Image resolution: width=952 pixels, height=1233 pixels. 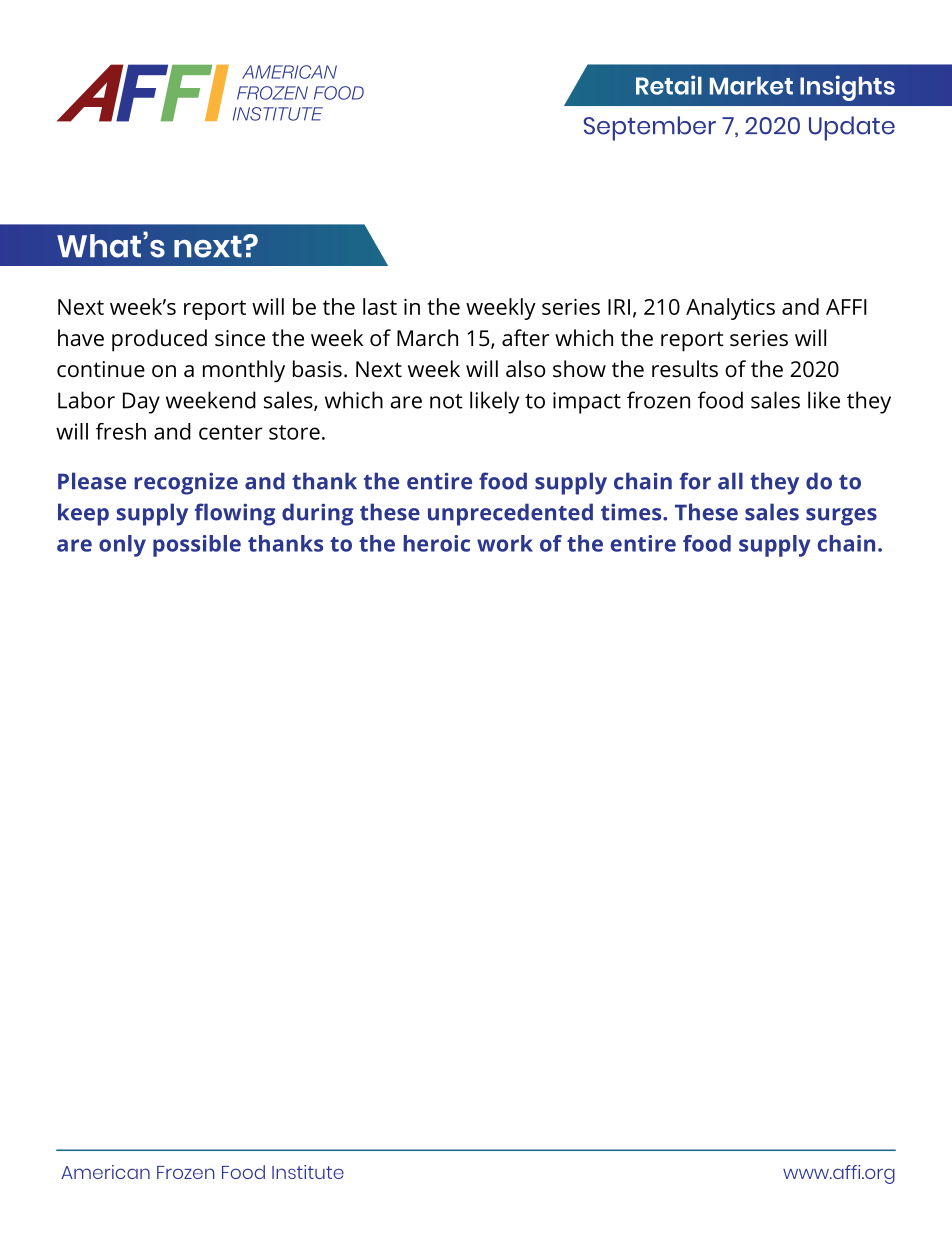 I want to click on American, so click(x=105, y=1172).
